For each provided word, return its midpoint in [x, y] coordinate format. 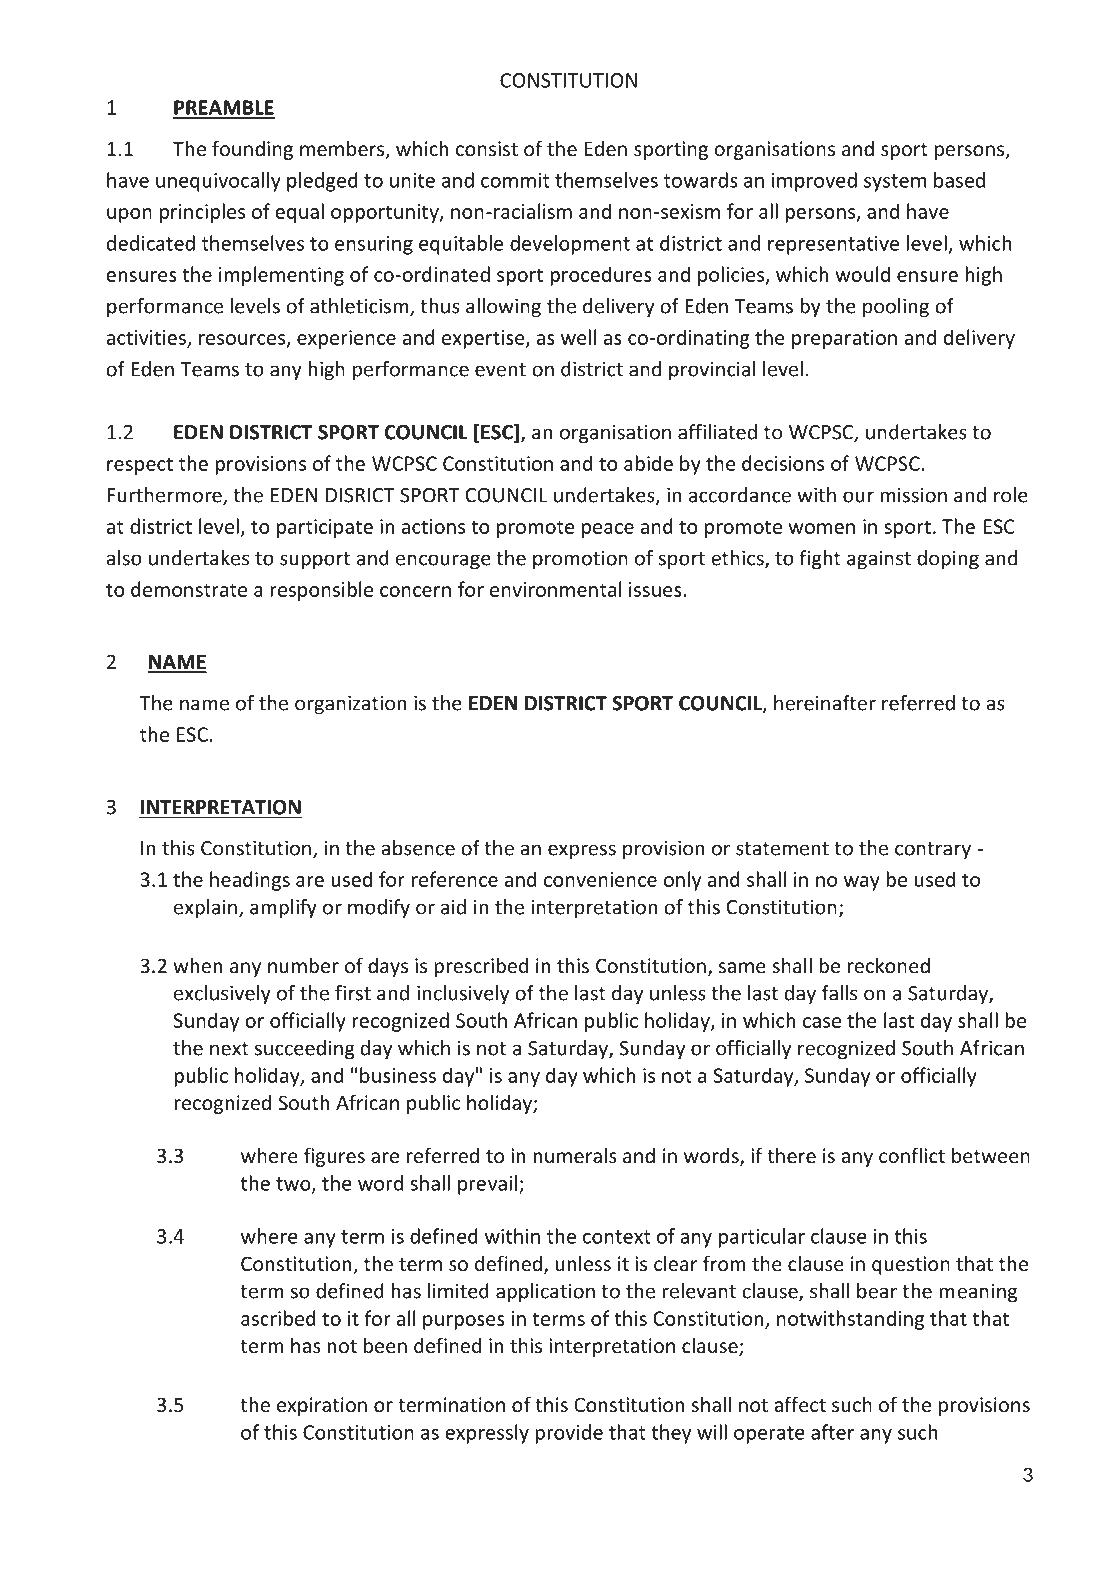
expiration [322, 1406]
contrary [933, 850]
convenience [600, 879]
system [895, 183]
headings [250, 881]
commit [515, 180]
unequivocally [218, 182]
